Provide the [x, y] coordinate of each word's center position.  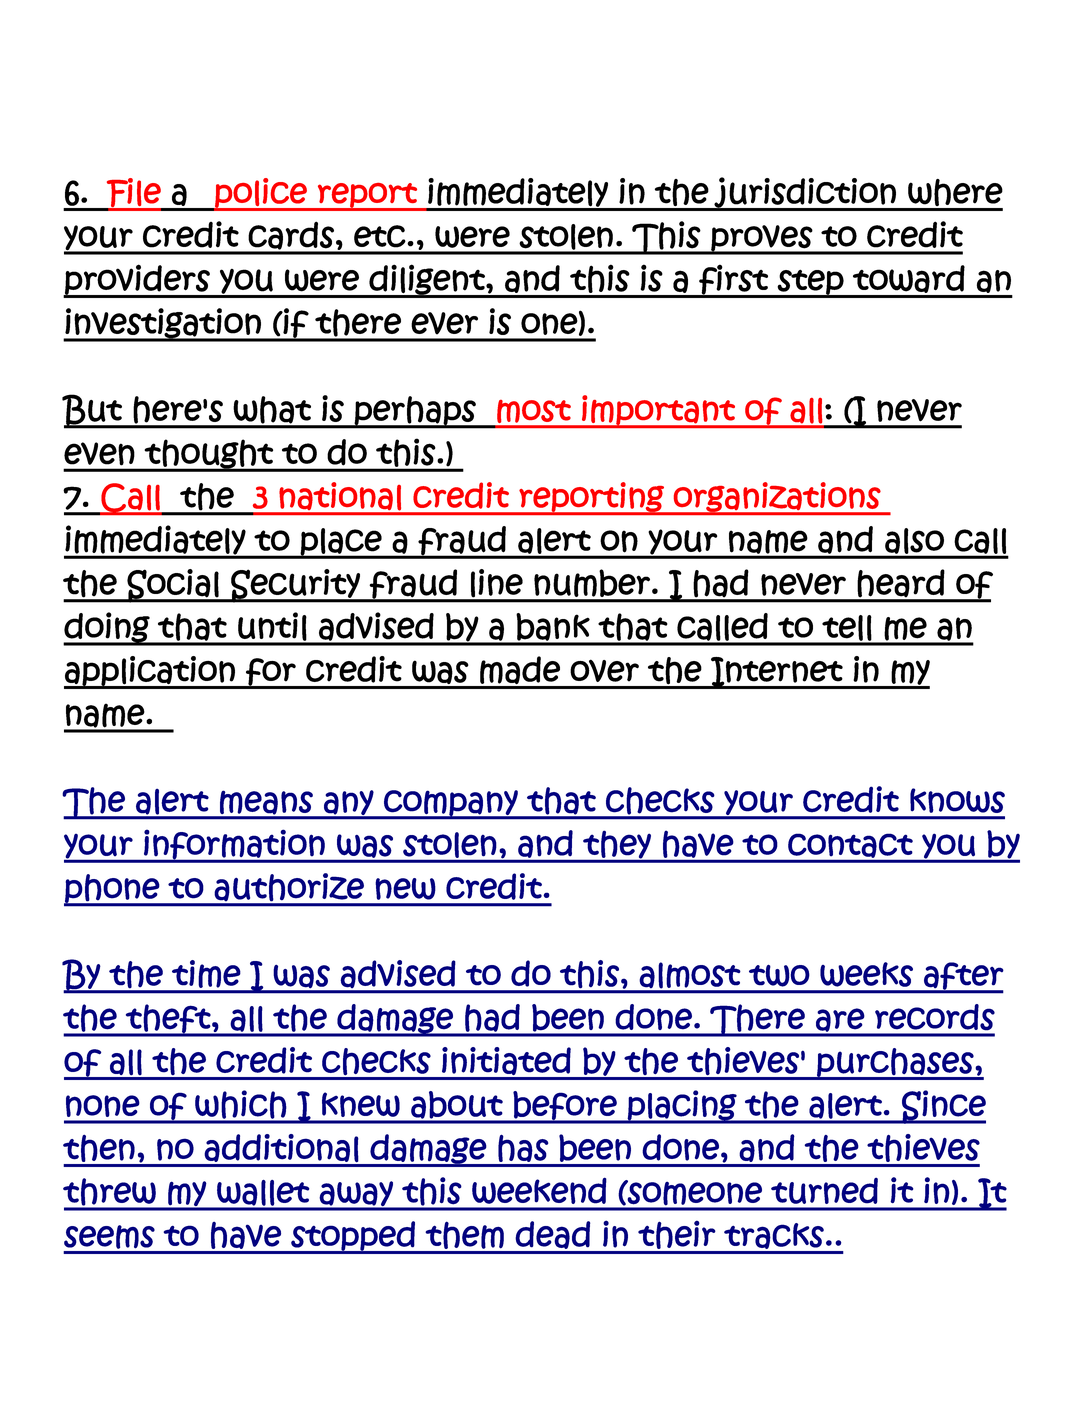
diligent [427, 280]
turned [824, 1191]
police [261, 194]
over [604, 670]
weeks [866, 974]
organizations [777, 498]
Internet [777, 673]
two [779, 975]
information [234, 845]
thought [209, 455]
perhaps [415, 411]
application [150, 672]
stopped [353, 1237]
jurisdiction [805, 193]
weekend [539, 1190]
